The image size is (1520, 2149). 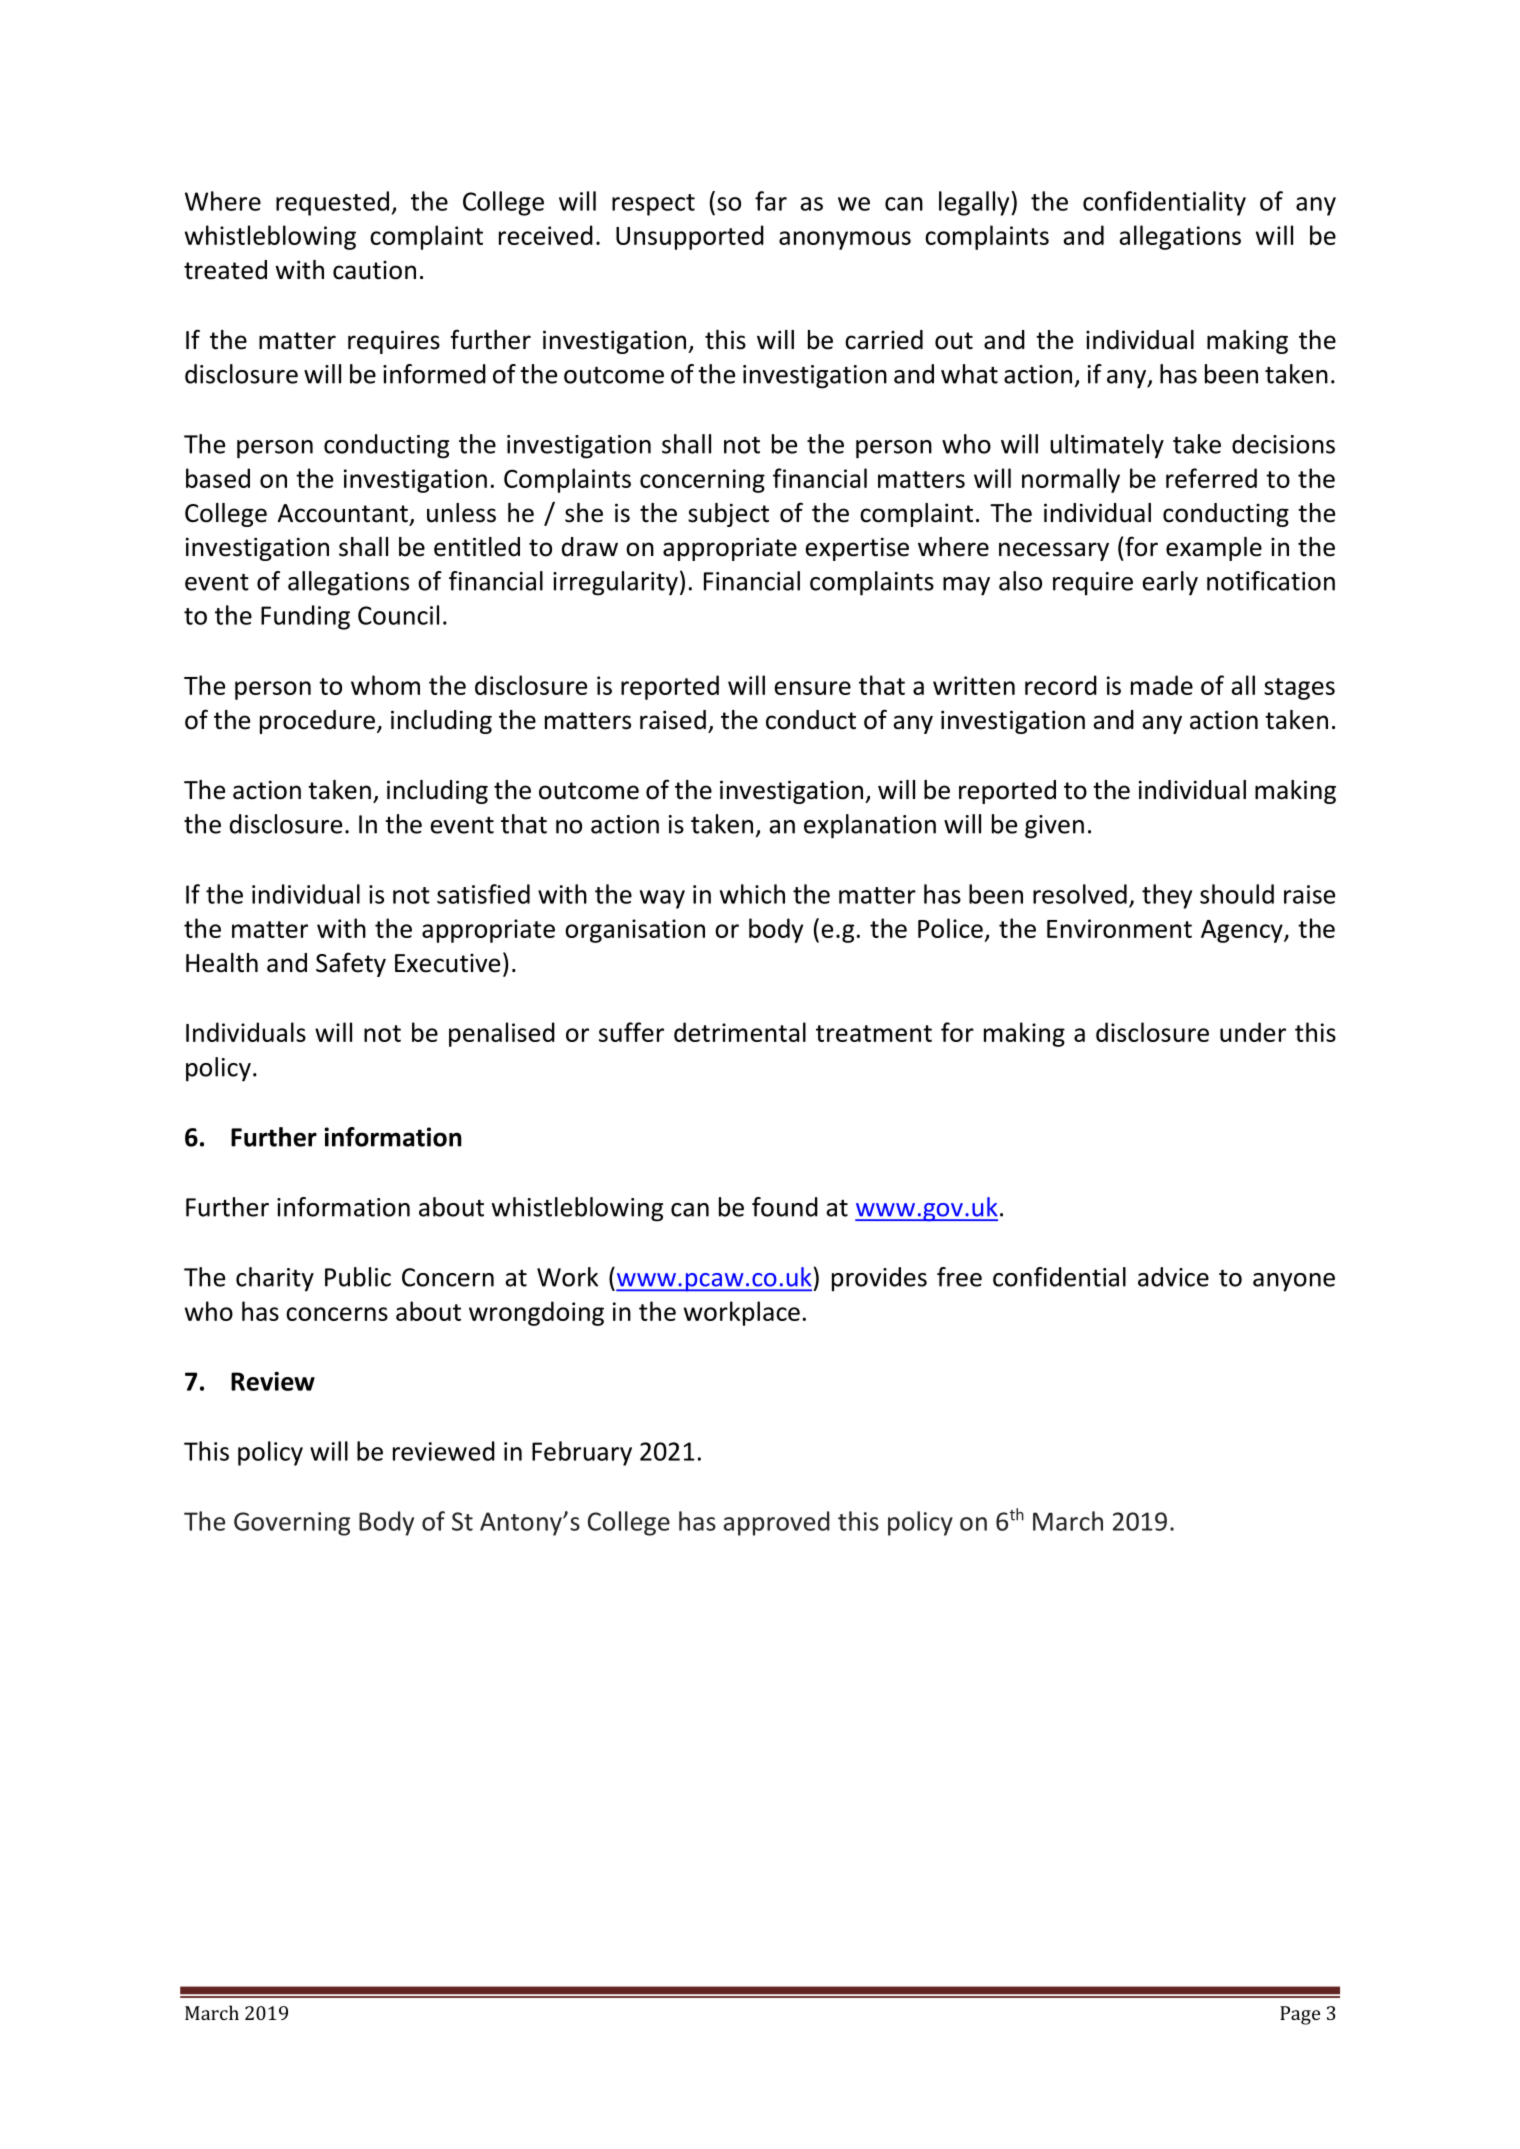 What do you see at coordinates (292, 1524) in the page?
I see `Governing` at bounding box center [292, 1524].
